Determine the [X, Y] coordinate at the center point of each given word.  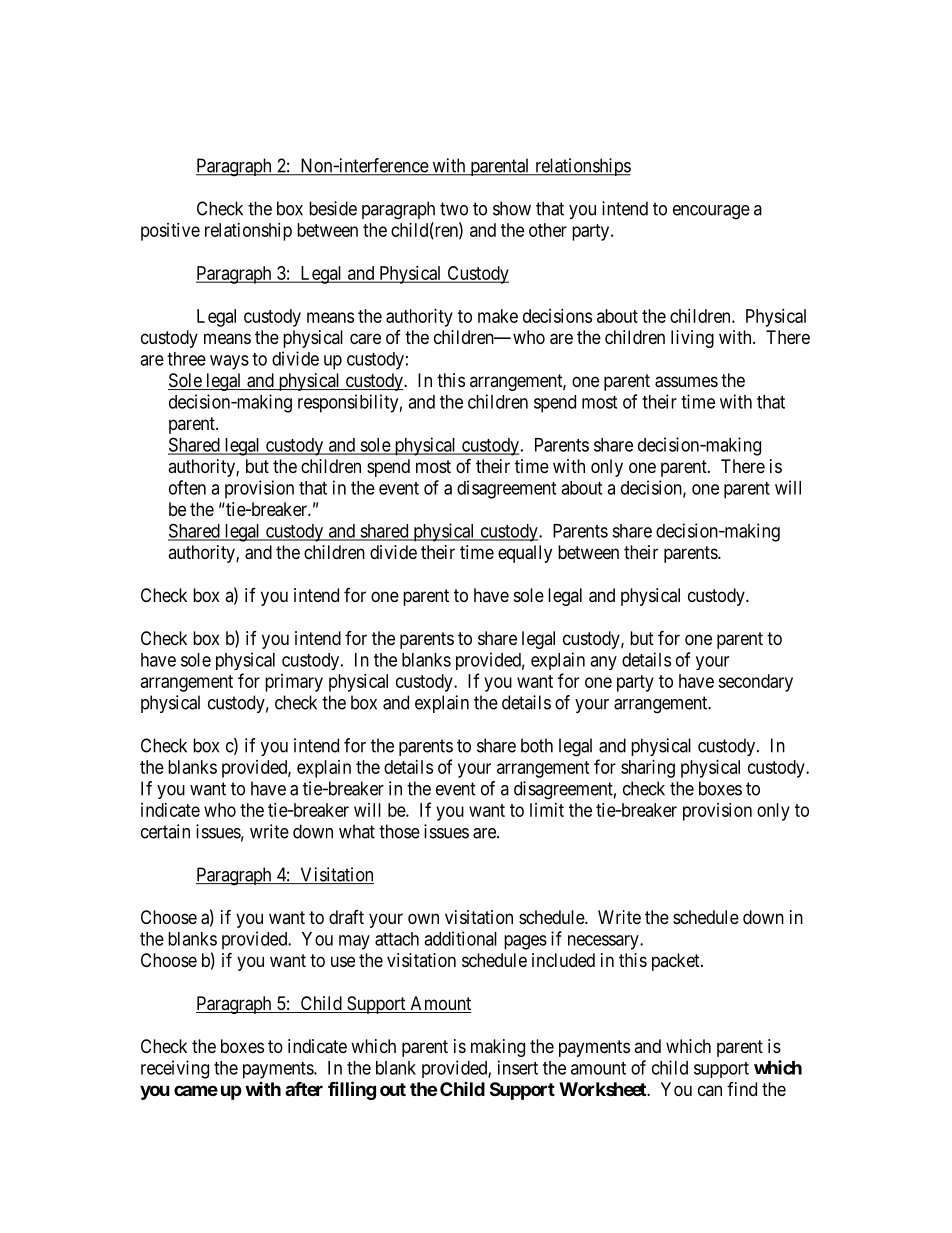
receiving [175, 1069]
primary [294, 683]
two [454, 209]
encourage [711, 212]
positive [170, 232]
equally [525, 554]
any [603, 663]
